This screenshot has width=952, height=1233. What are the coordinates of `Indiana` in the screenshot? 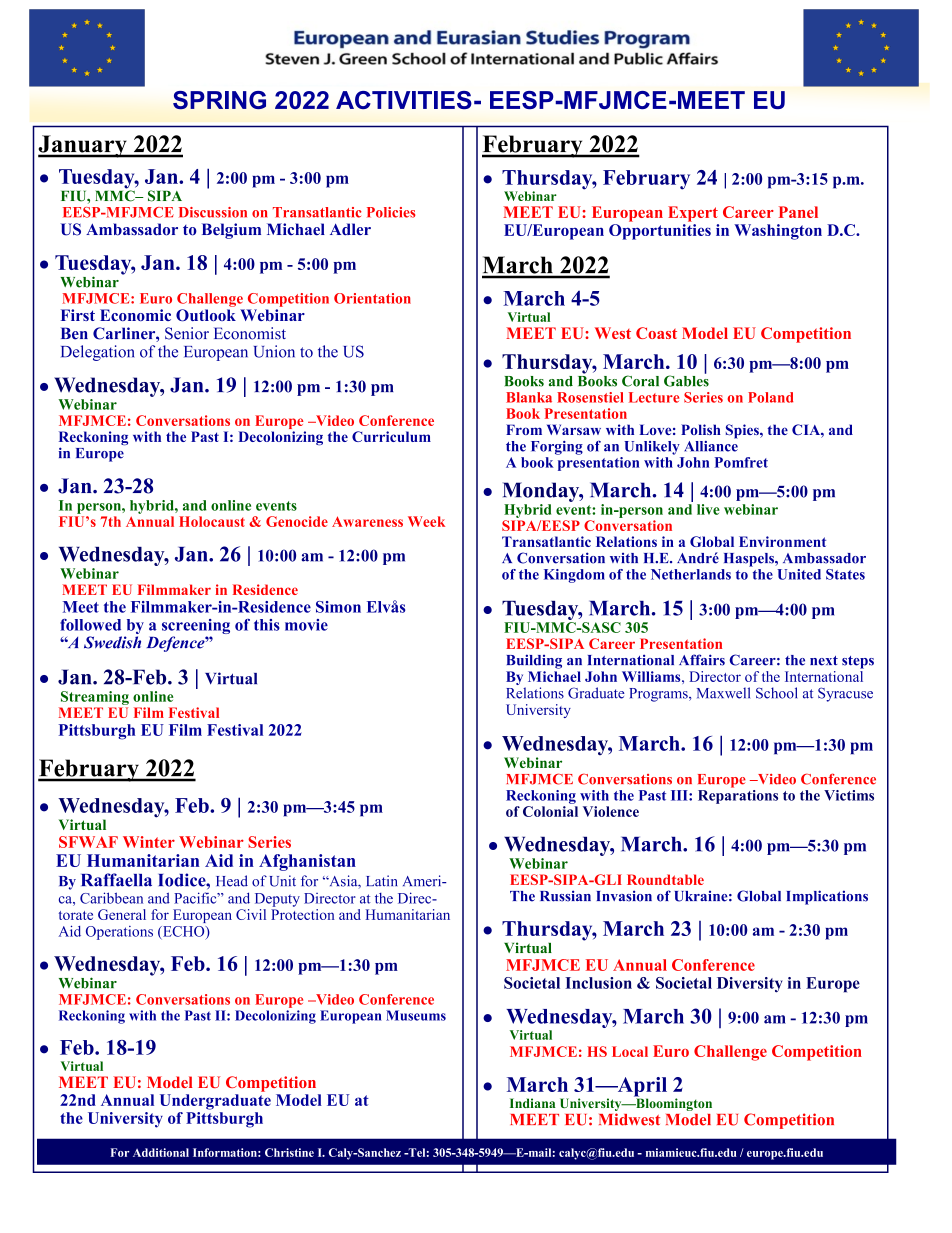 It's located at (533, 1103).
